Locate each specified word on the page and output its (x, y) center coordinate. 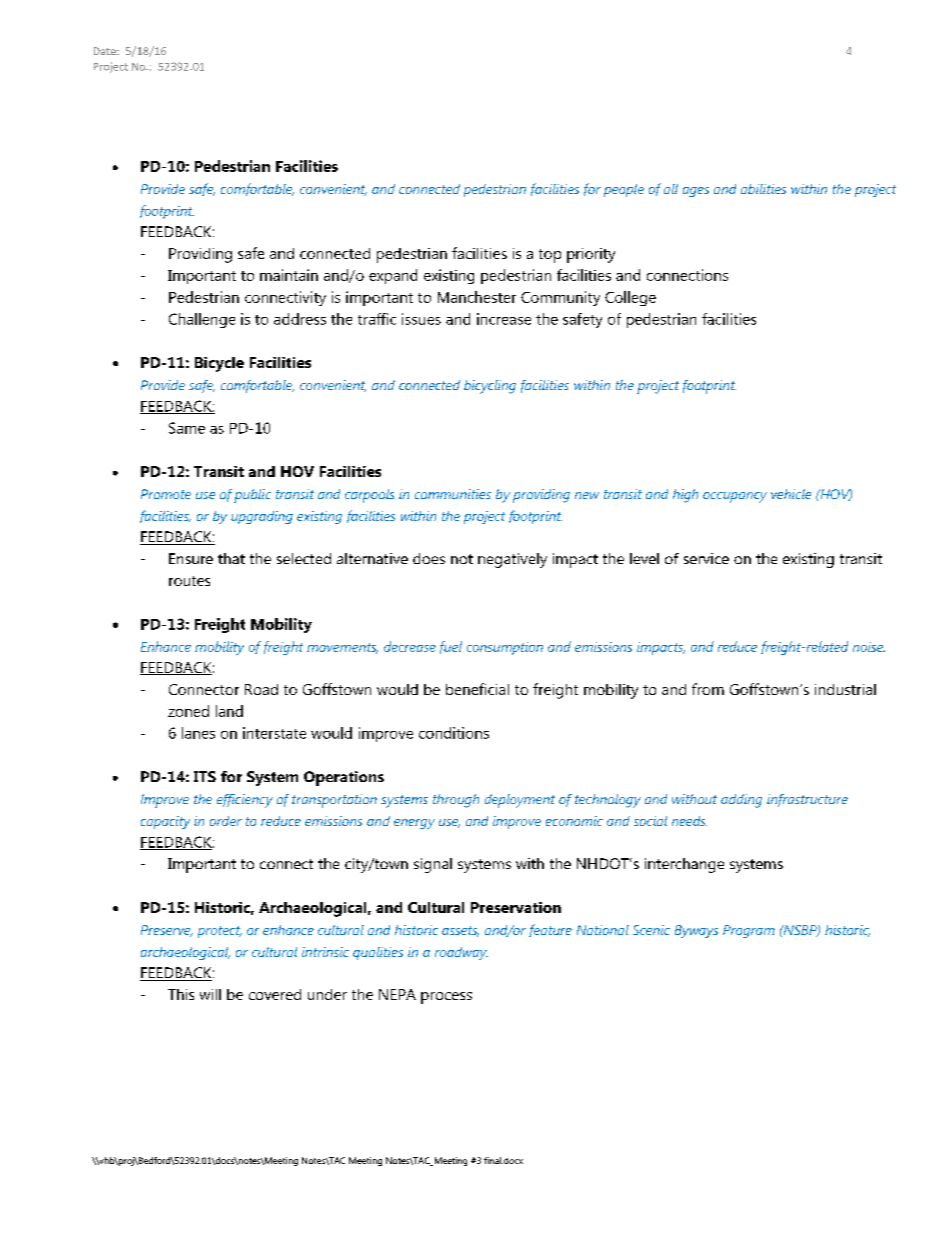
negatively (512, 560)
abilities (763, 189)
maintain (289, 275)
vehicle (791, 494)
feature (550, 930)
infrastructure (807, 800)
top (550, 256)
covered (275, 994)
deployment (520, 801)
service (706, 558)
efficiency (245, 801)
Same (187, 428)
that (231, 558)
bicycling (490, 387)
